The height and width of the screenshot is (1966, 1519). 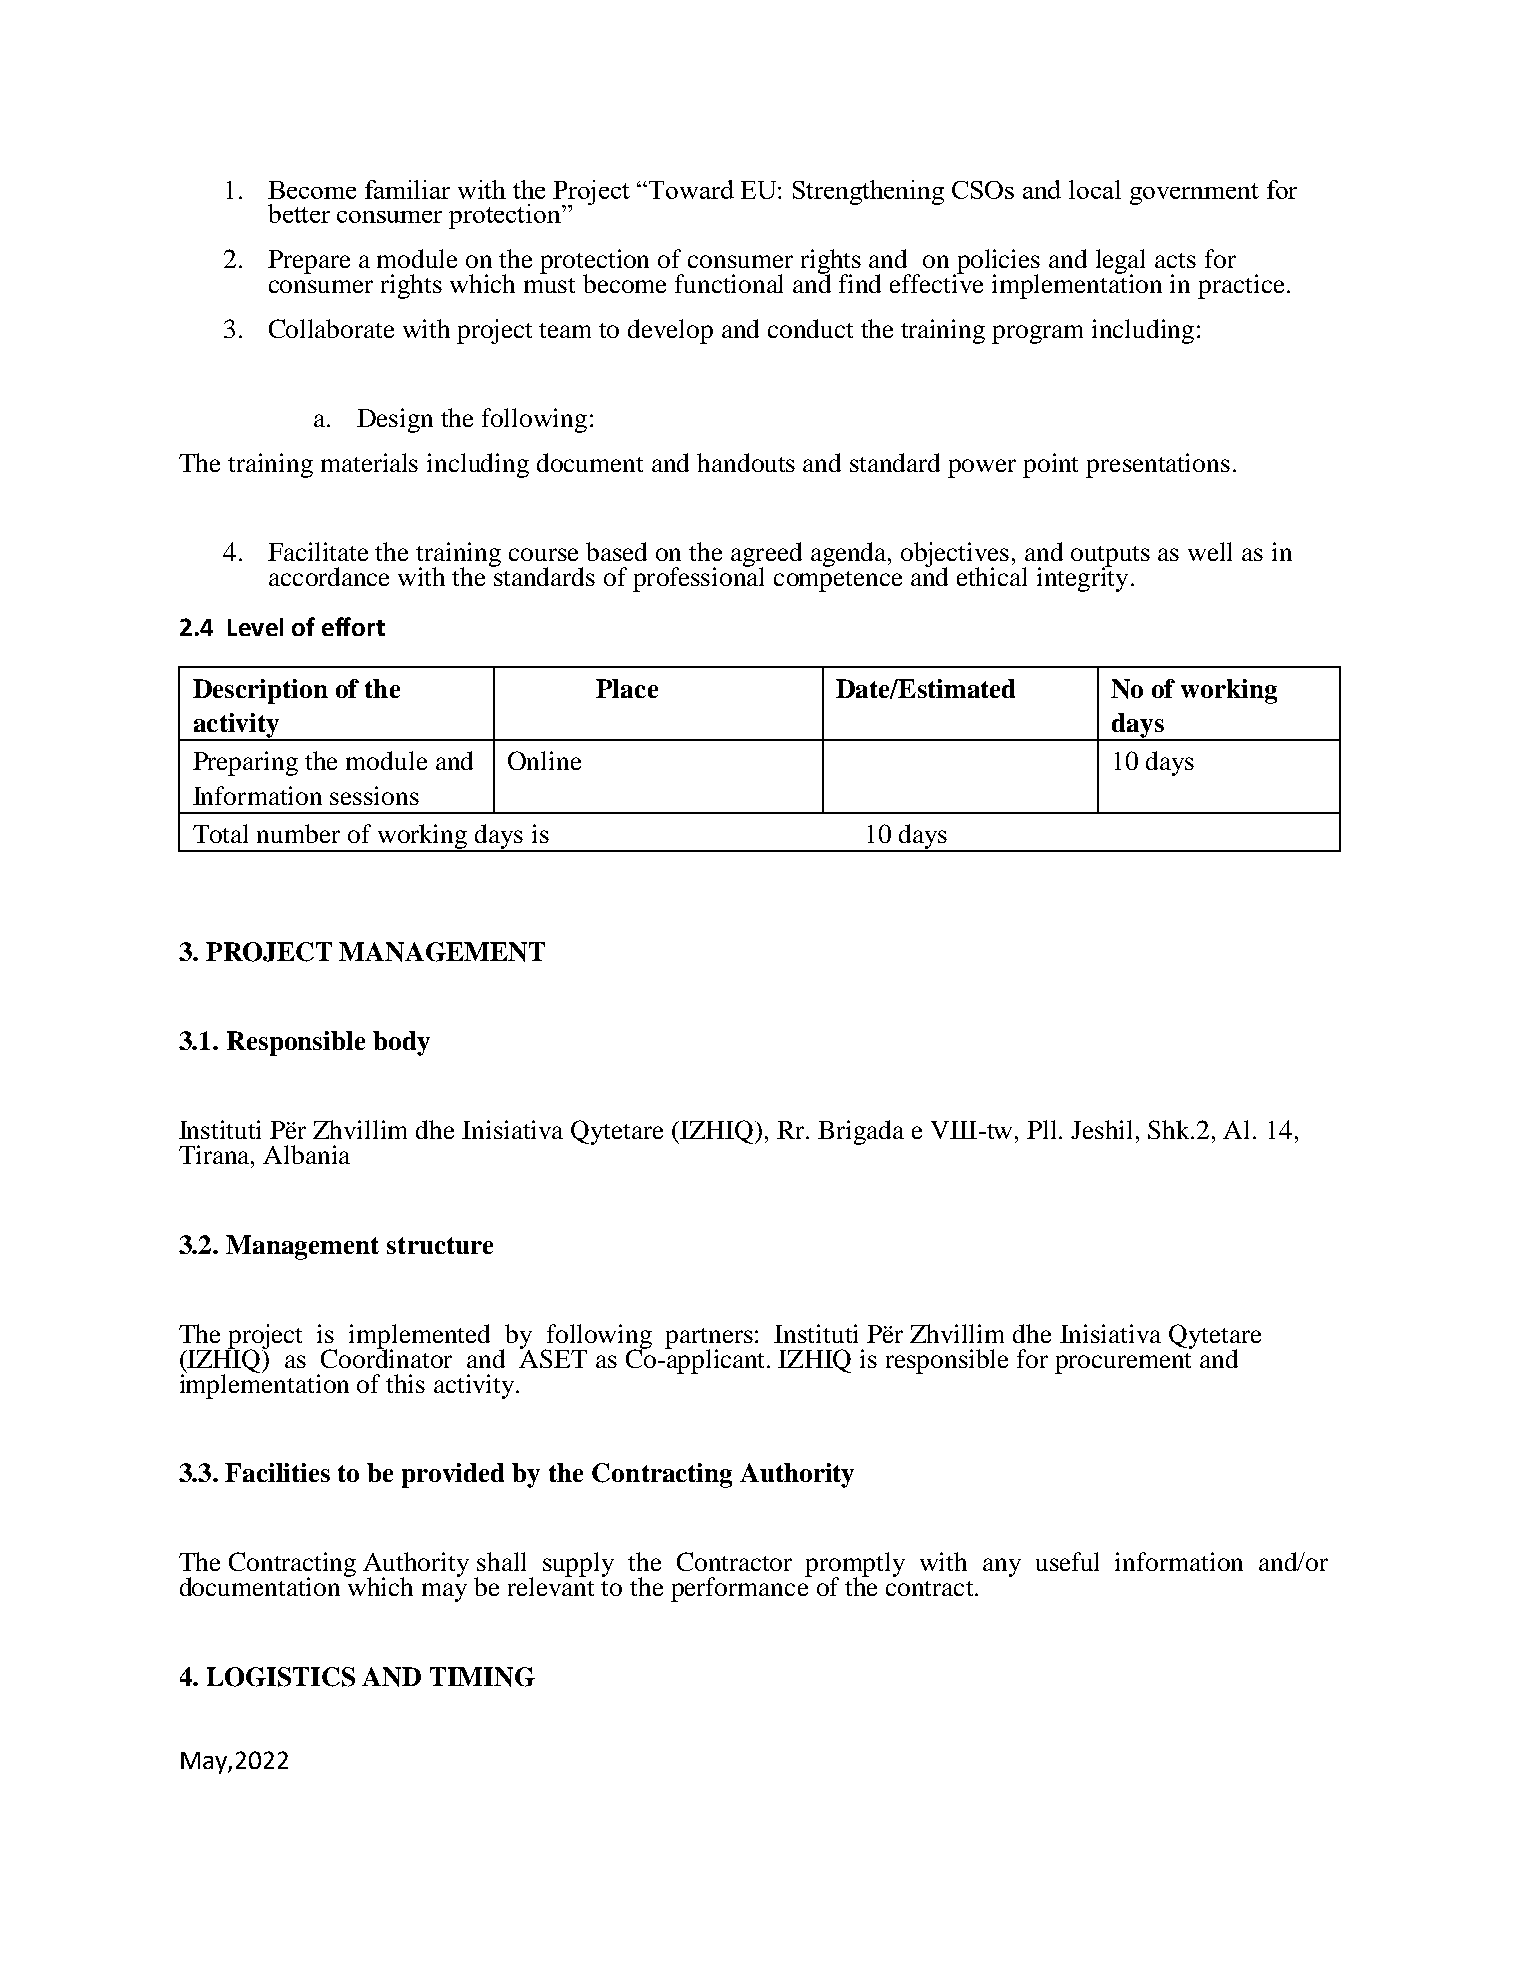 I want to click on Online, so click(x=544, y=760).
